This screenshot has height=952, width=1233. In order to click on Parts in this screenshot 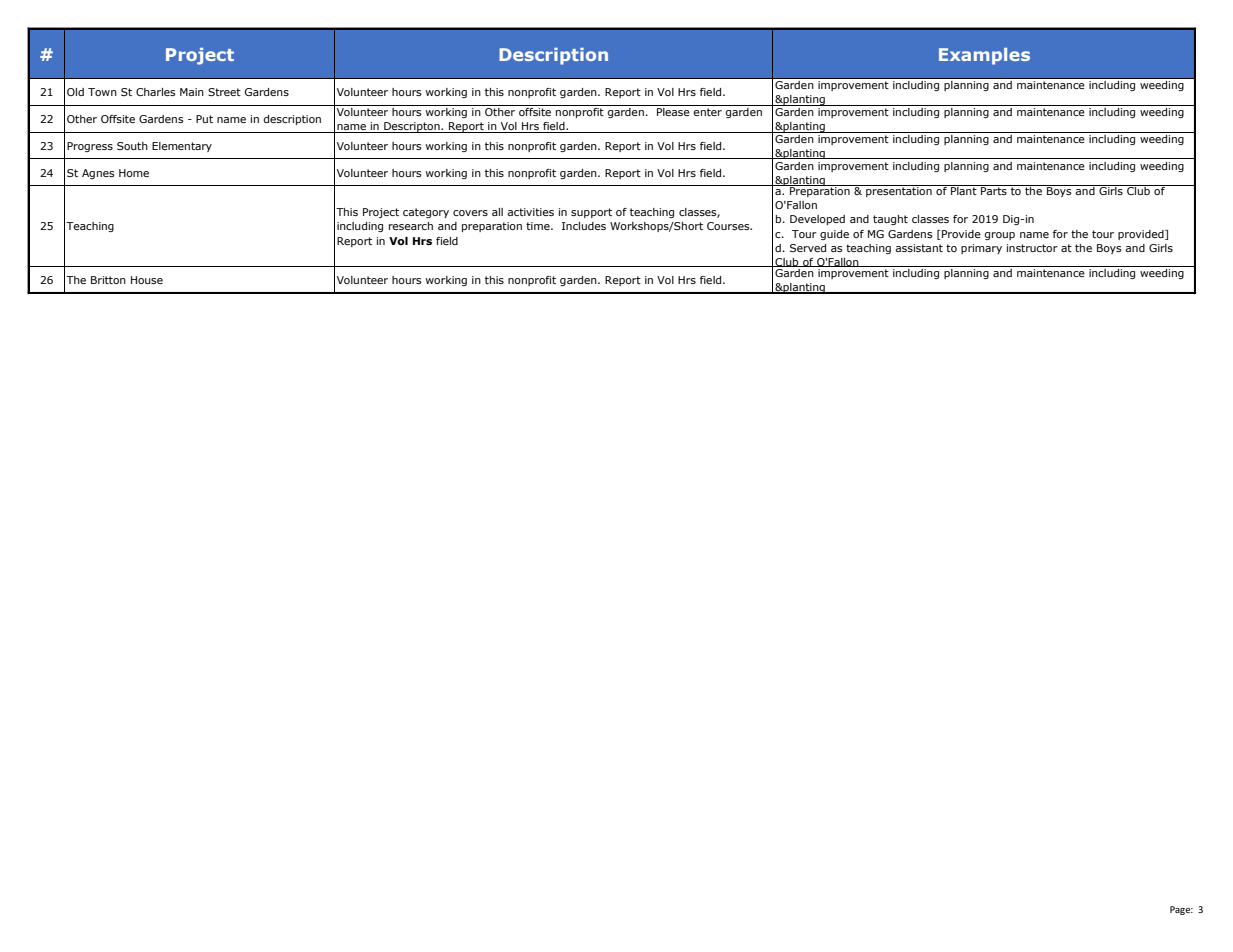, I will do `click(994, 190)`.
